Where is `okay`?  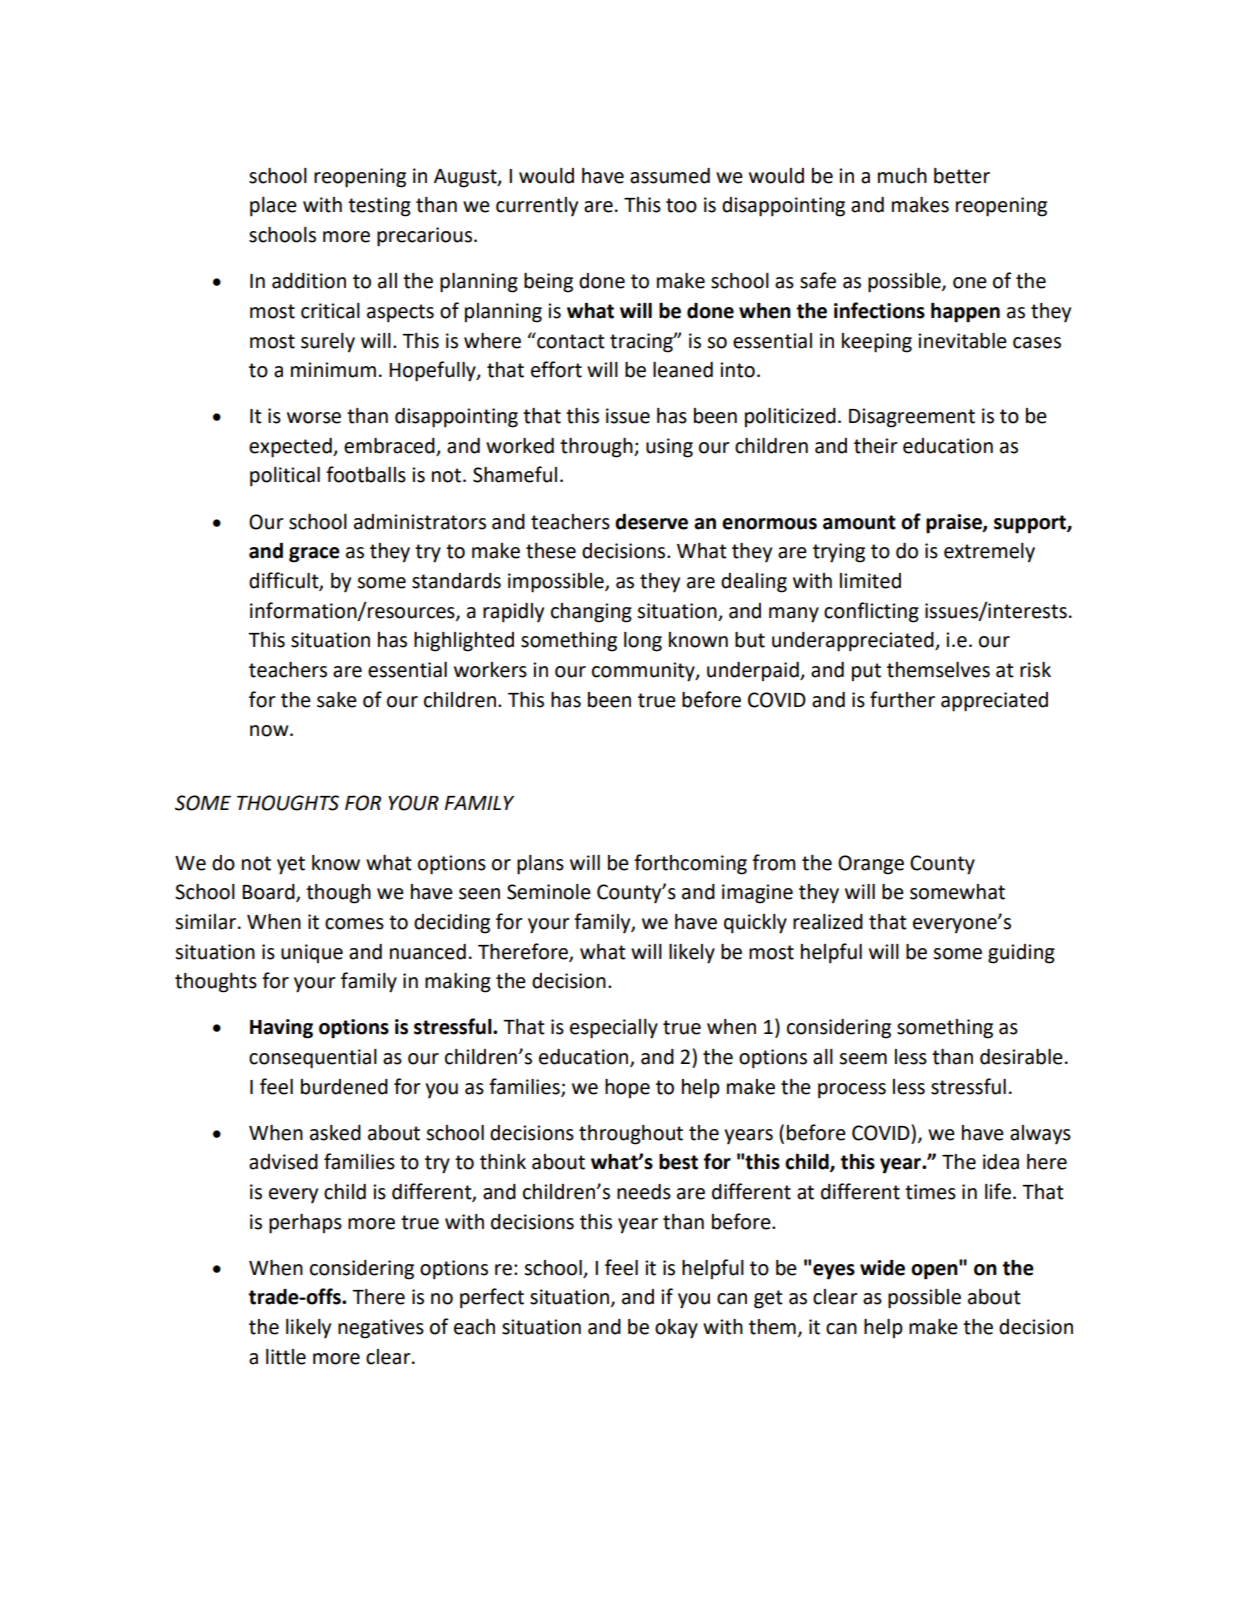
okay is located at coordinates (676, 1329).
